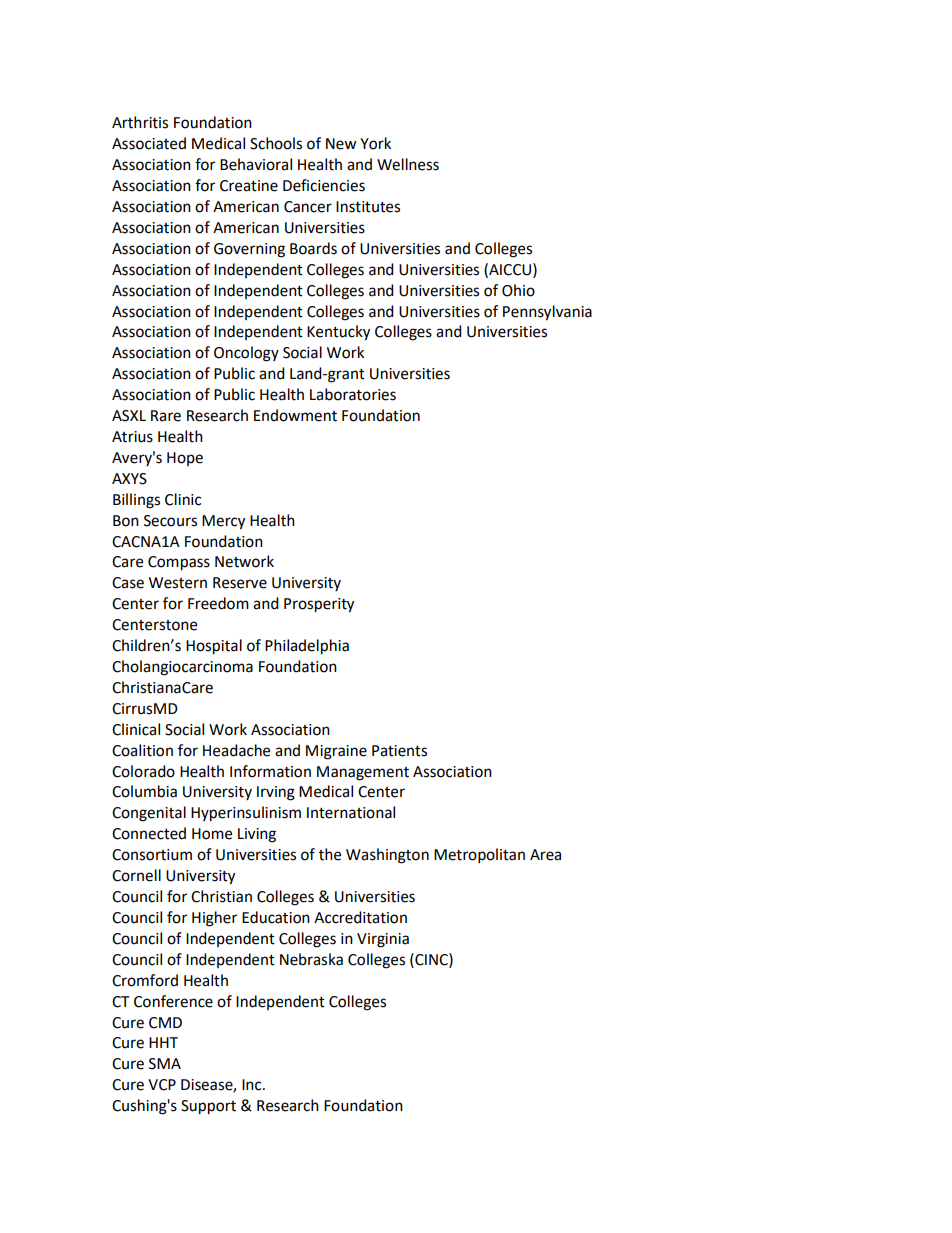 The width and height of the screenshot is (952, 1233). I want to click on the, so click(330, 854).
